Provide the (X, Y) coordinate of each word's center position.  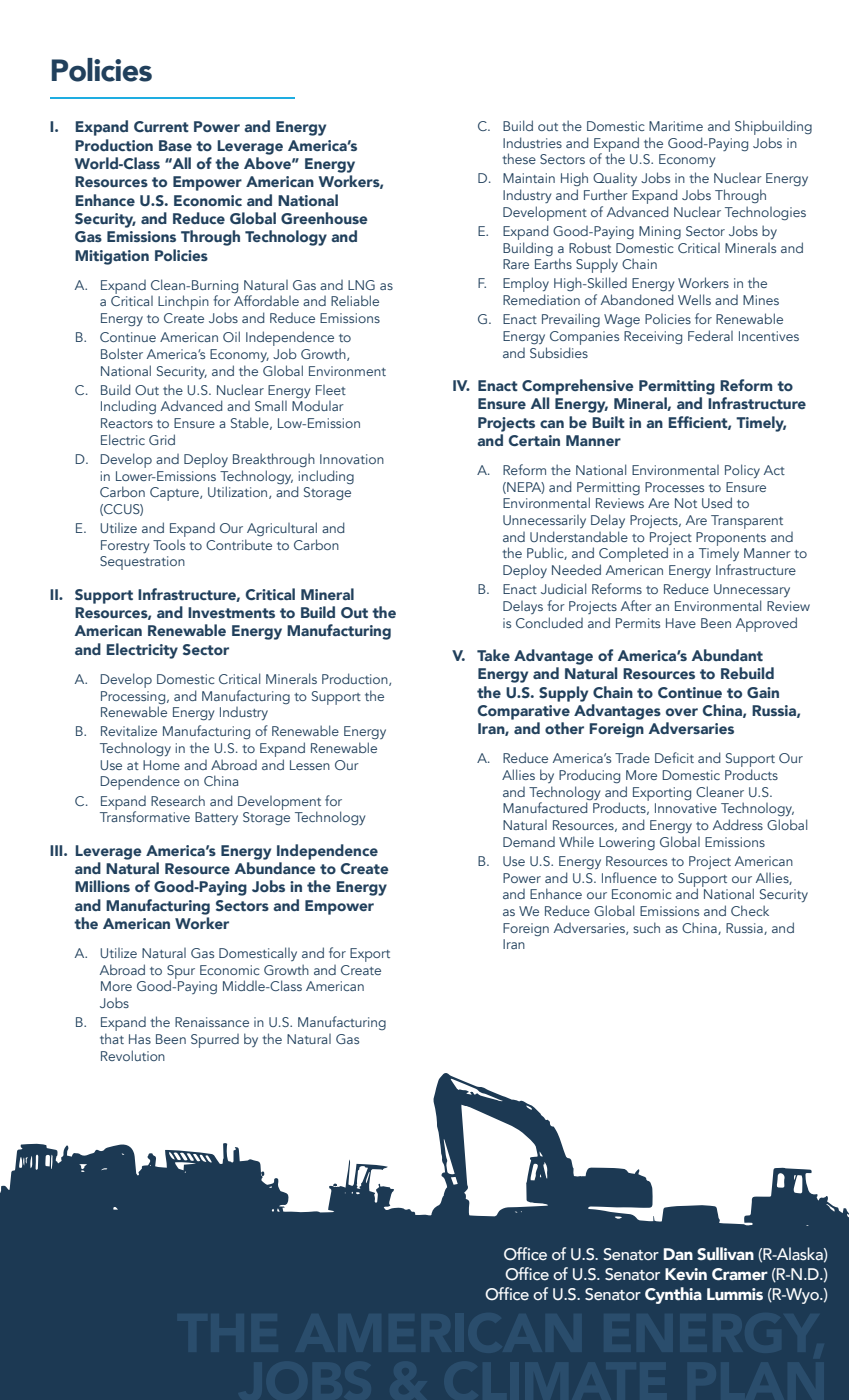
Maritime (676, 126)
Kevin (686, 1274)
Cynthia (673, 1295)
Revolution (133, 1055)
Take (493, 655)
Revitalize (129, 731)
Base (175, 145)
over (682, 712)
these (519, 158)
